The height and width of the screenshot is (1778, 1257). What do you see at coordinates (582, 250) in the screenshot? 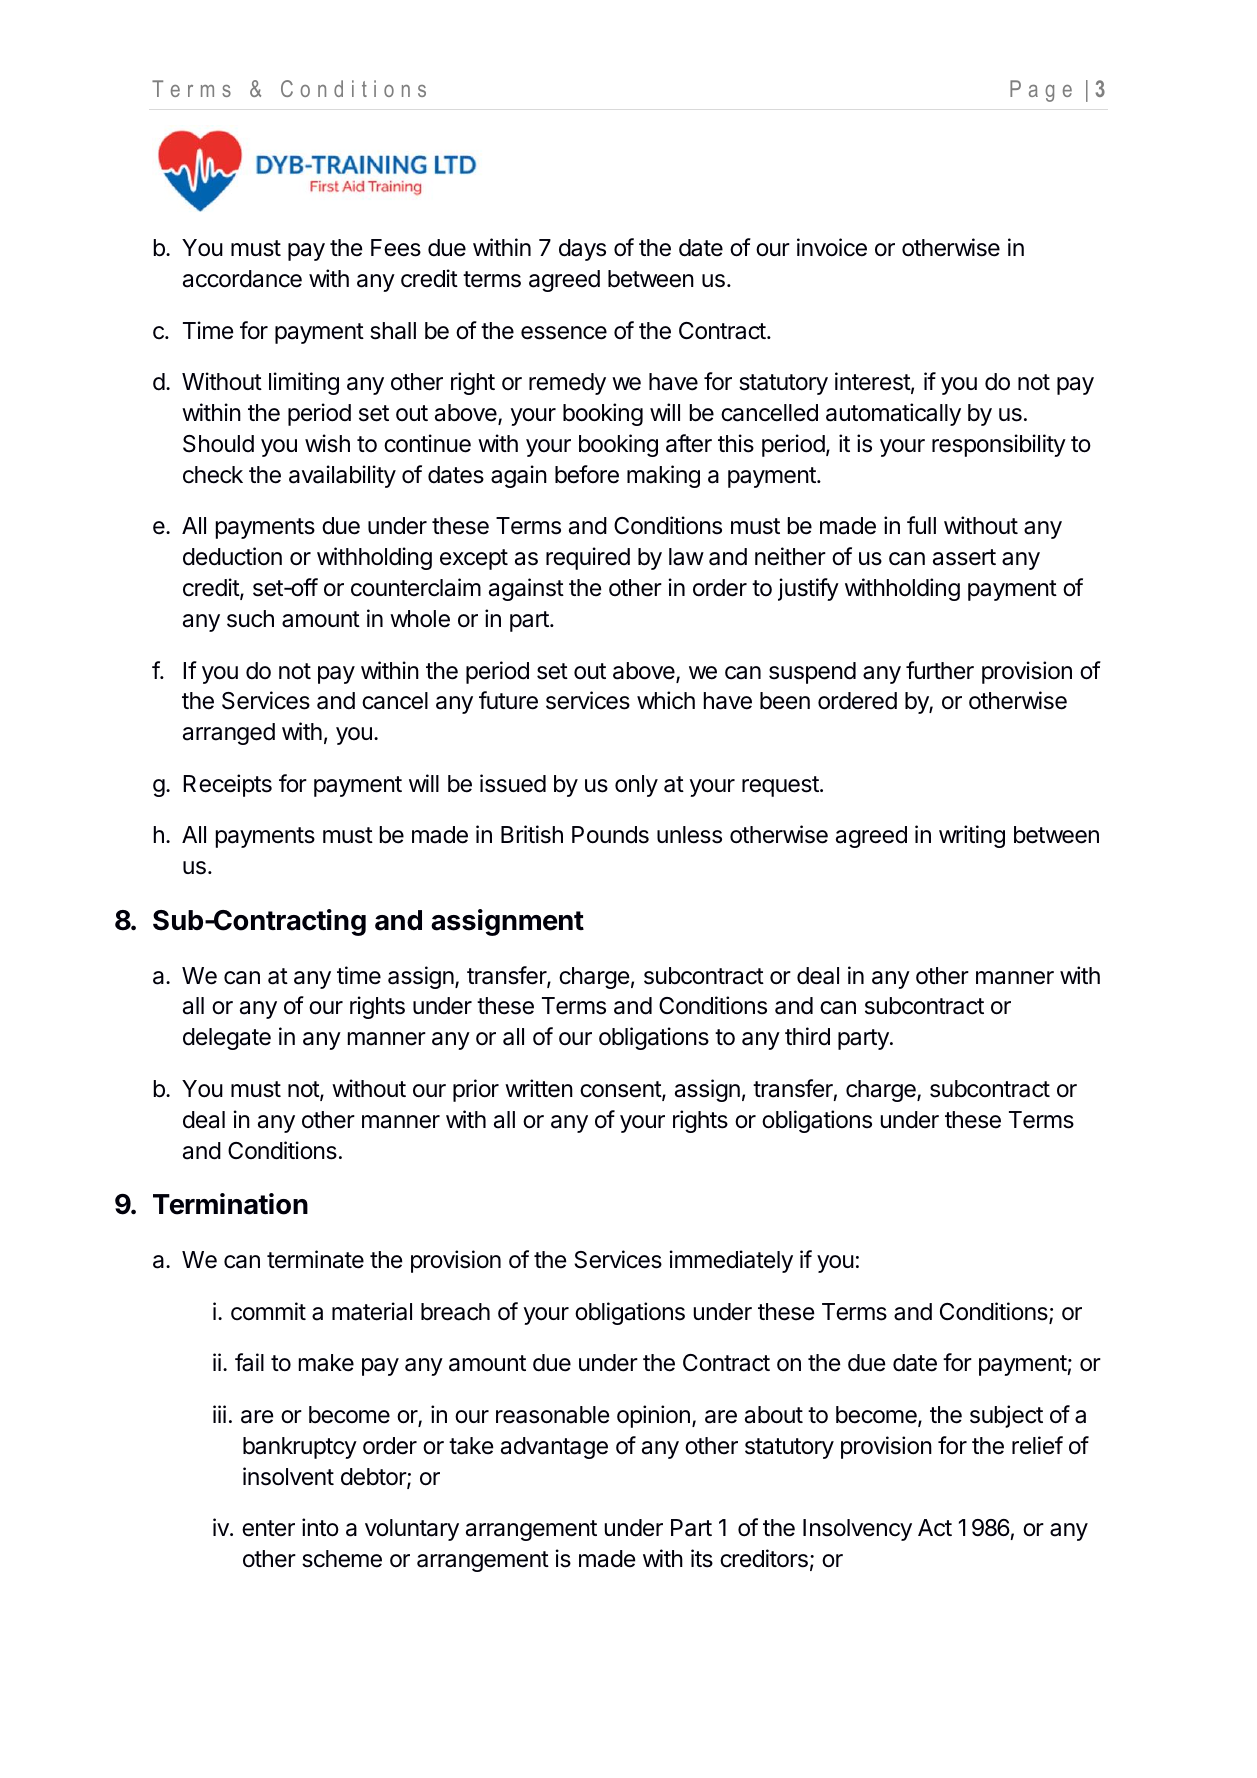
I see `days` at bounding box center [582, 250].
